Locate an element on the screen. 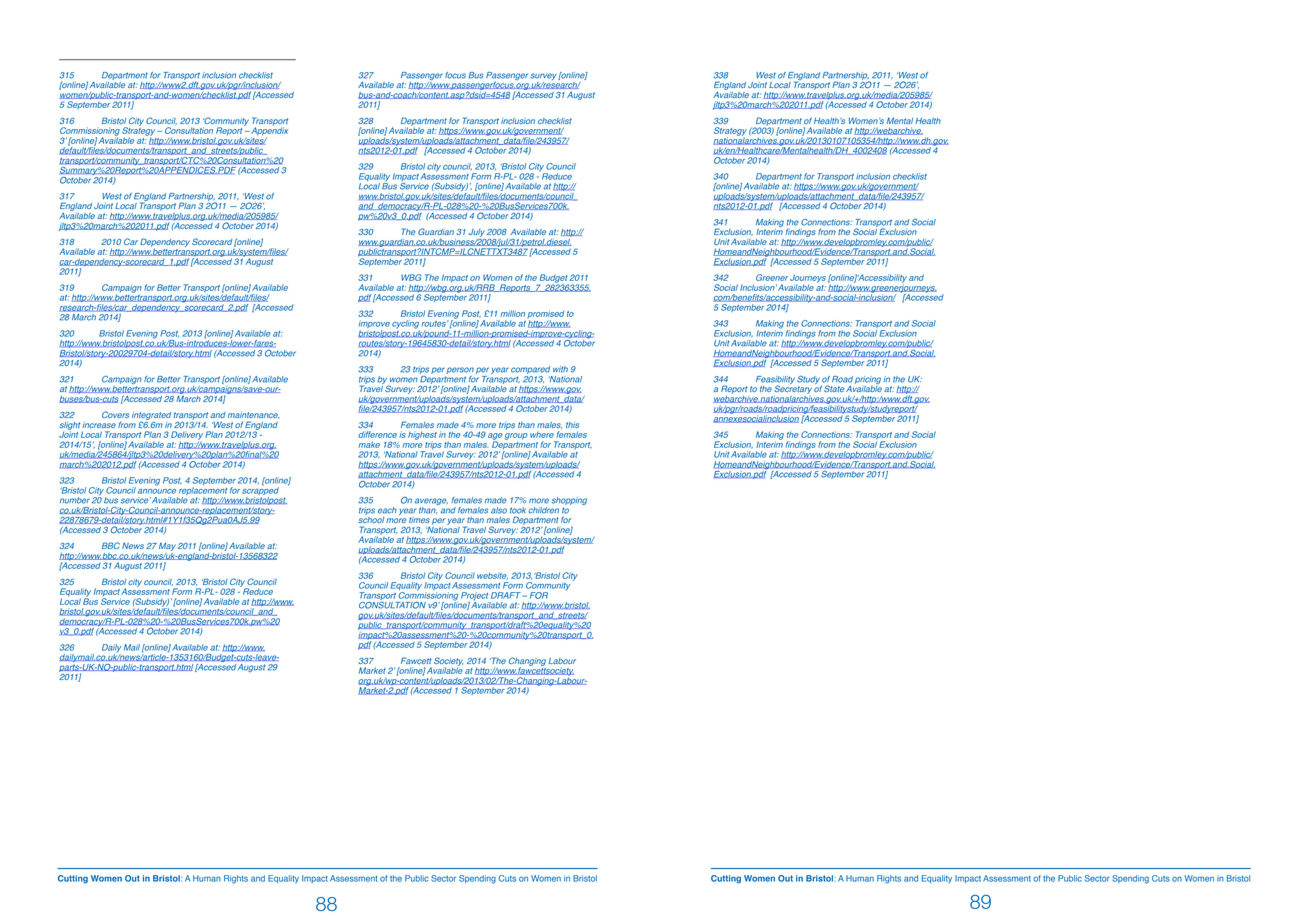 This screenshot has width=1308, height=924. this is located at coordinates (572, 425).
